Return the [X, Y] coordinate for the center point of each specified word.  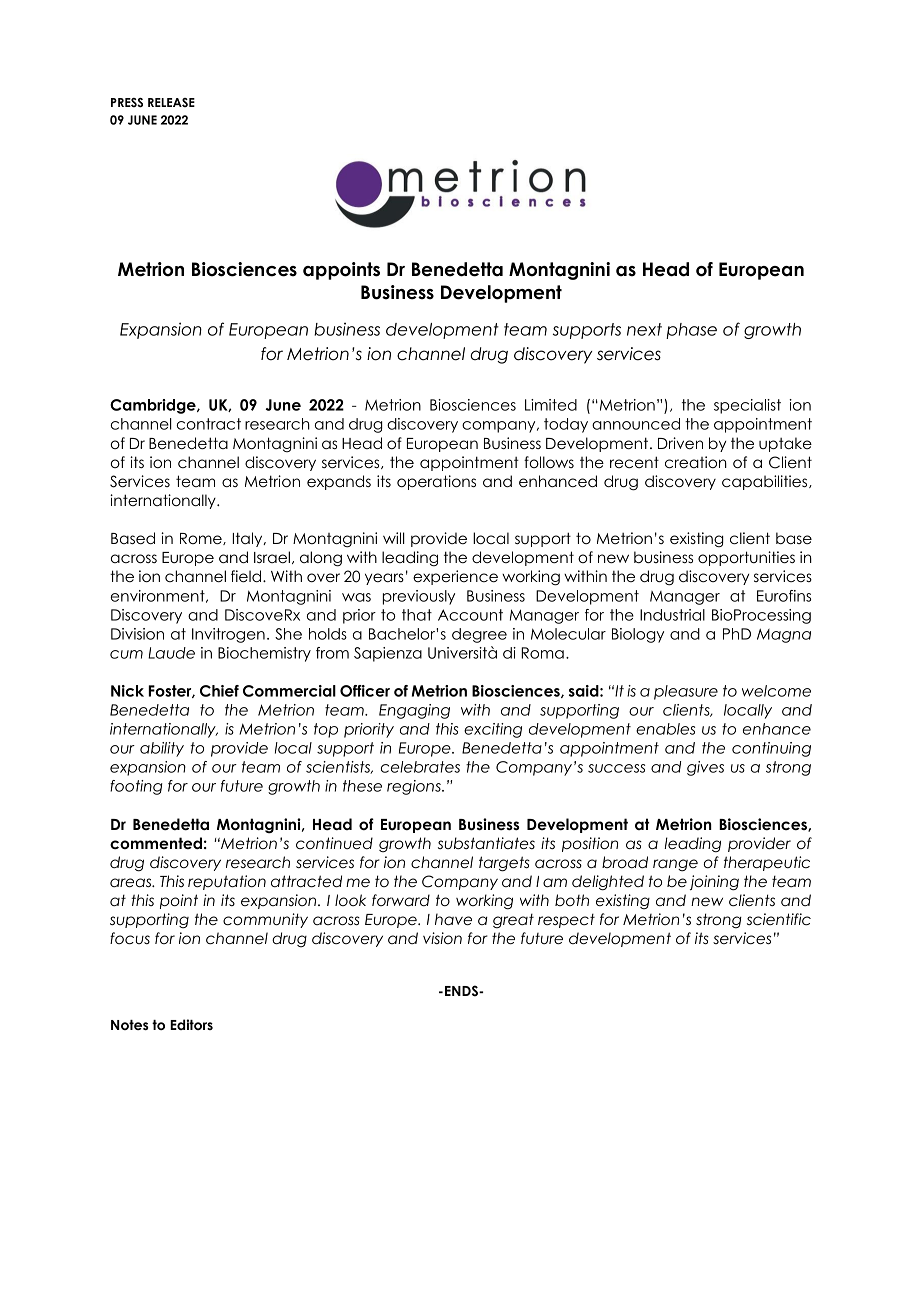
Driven [680, 443]
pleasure [686, 692]
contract [209, 424]
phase [691, 331]
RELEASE [171, 102]
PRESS [127, 103]
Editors [191, 1024]
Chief [219, 691]
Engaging [414, 711]
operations [436, 482]
